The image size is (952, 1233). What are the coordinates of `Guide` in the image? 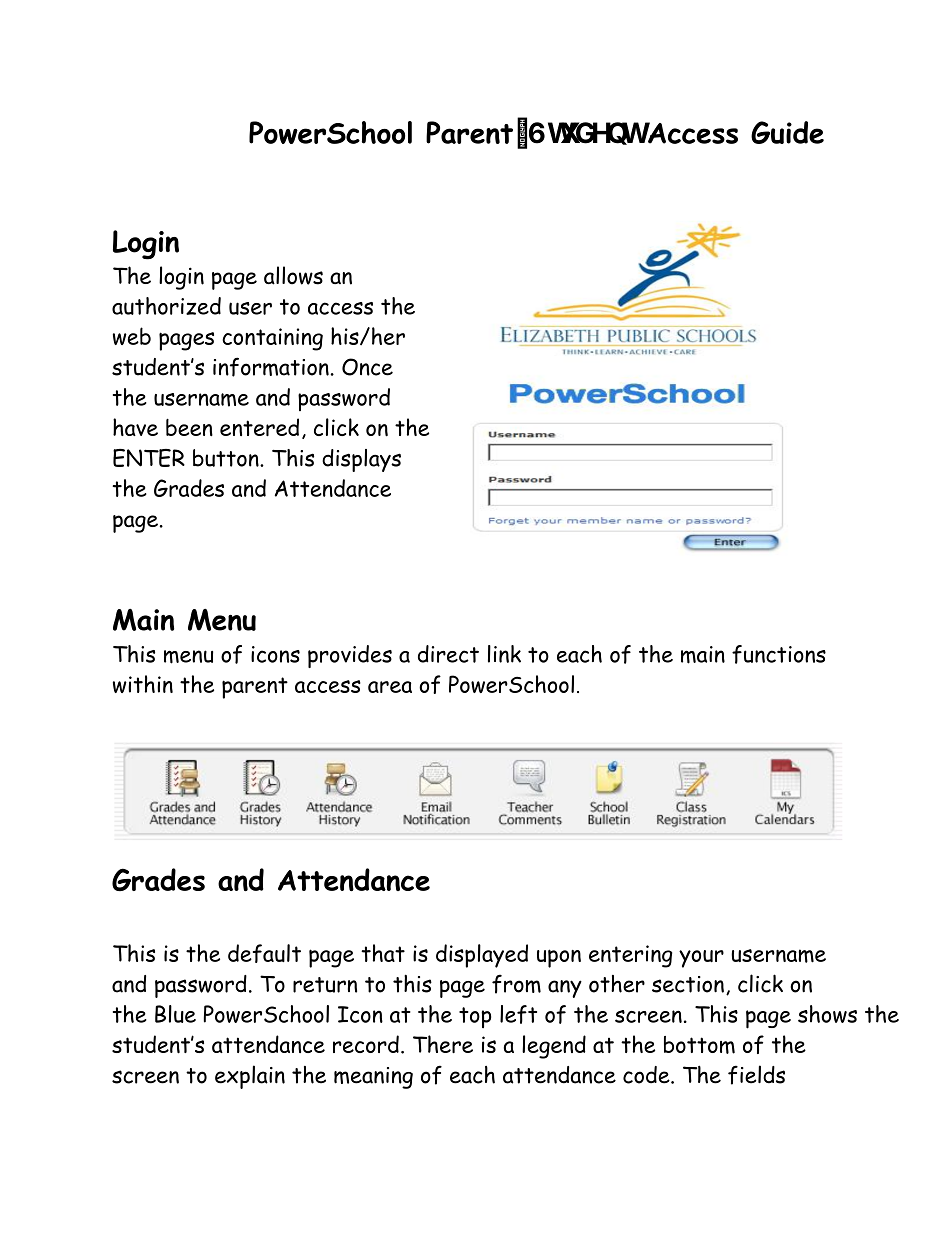 It's located at (787, 132).
